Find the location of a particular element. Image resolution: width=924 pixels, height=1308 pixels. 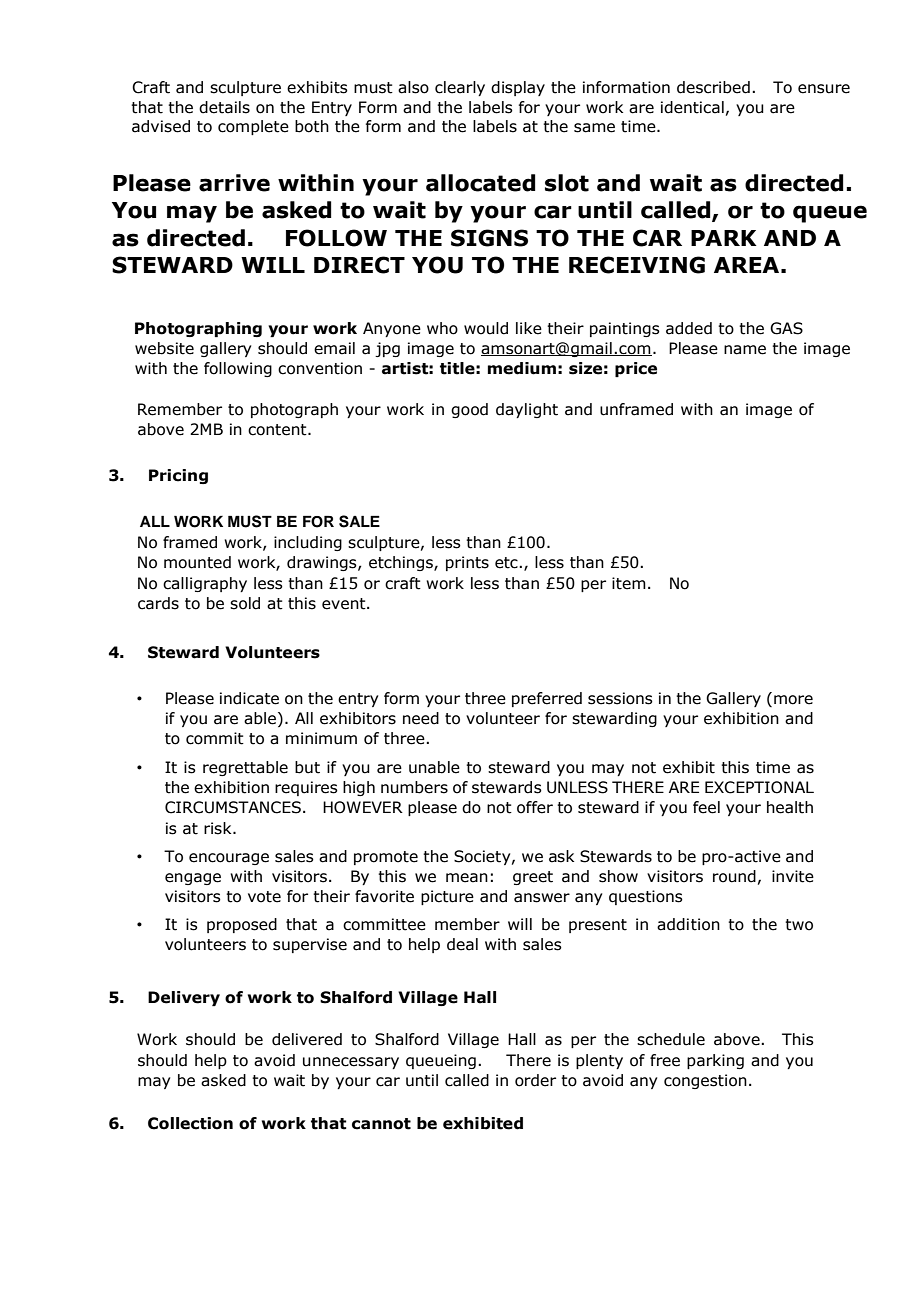

described is located at coordinates (713, 87).
